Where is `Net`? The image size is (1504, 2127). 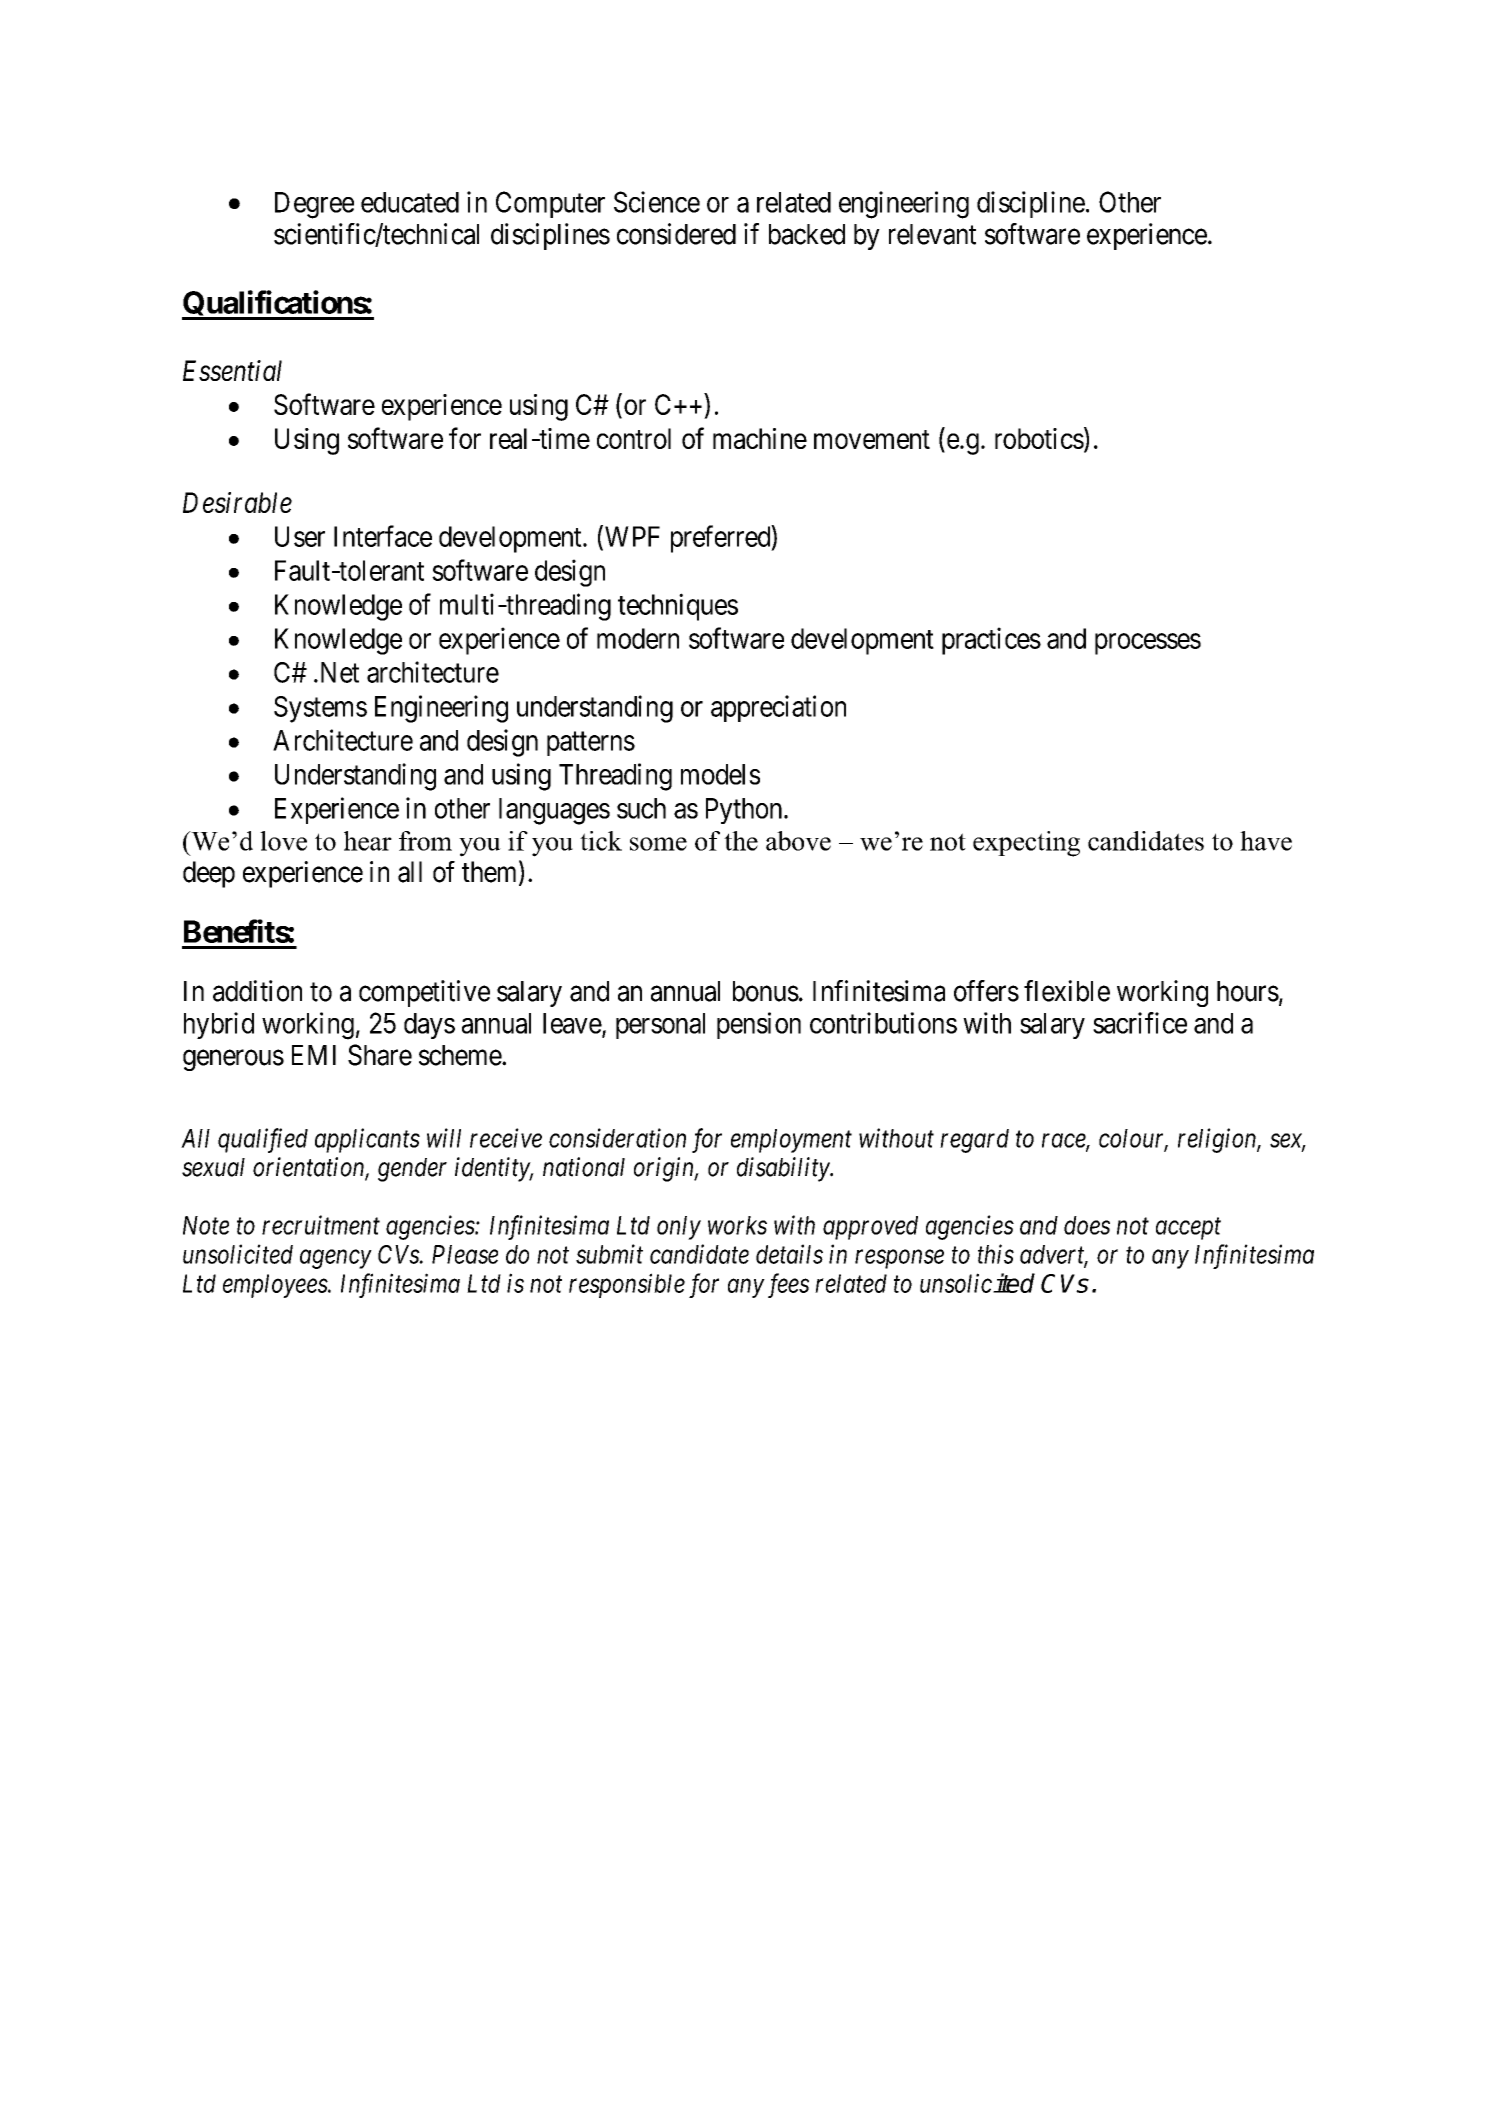 Net is located at coordinates (338, 672).
